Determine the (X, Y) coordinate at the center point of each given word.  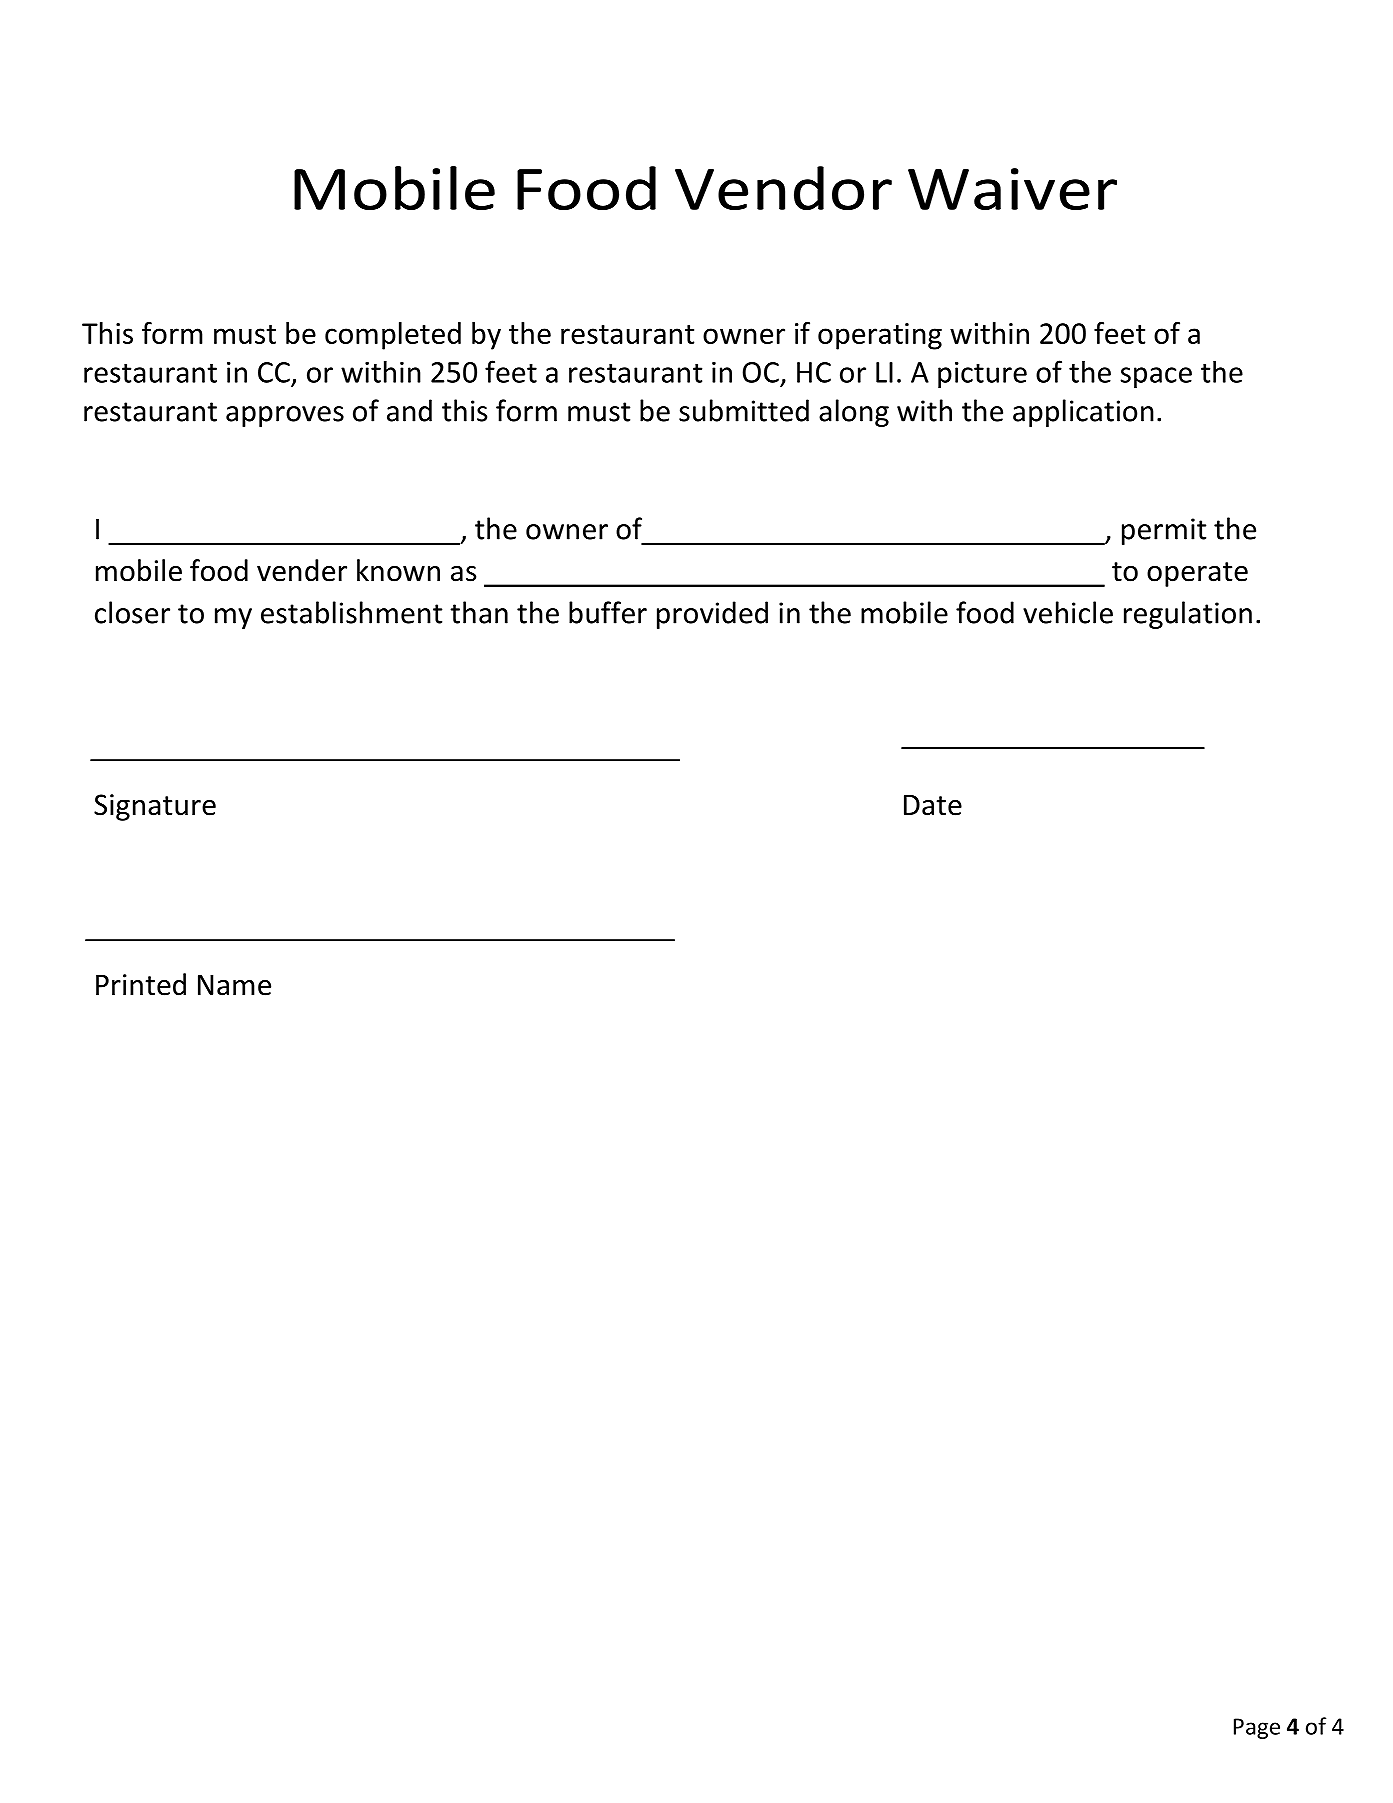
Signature (155, 807)
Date (933, 805)
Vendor (783, 188)
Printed (141, 984)
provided (712, 615)
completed (393, 336)
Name (234, 985)
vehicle (1068, 612)
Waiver (1012, 189)
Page (1257, 1728)
